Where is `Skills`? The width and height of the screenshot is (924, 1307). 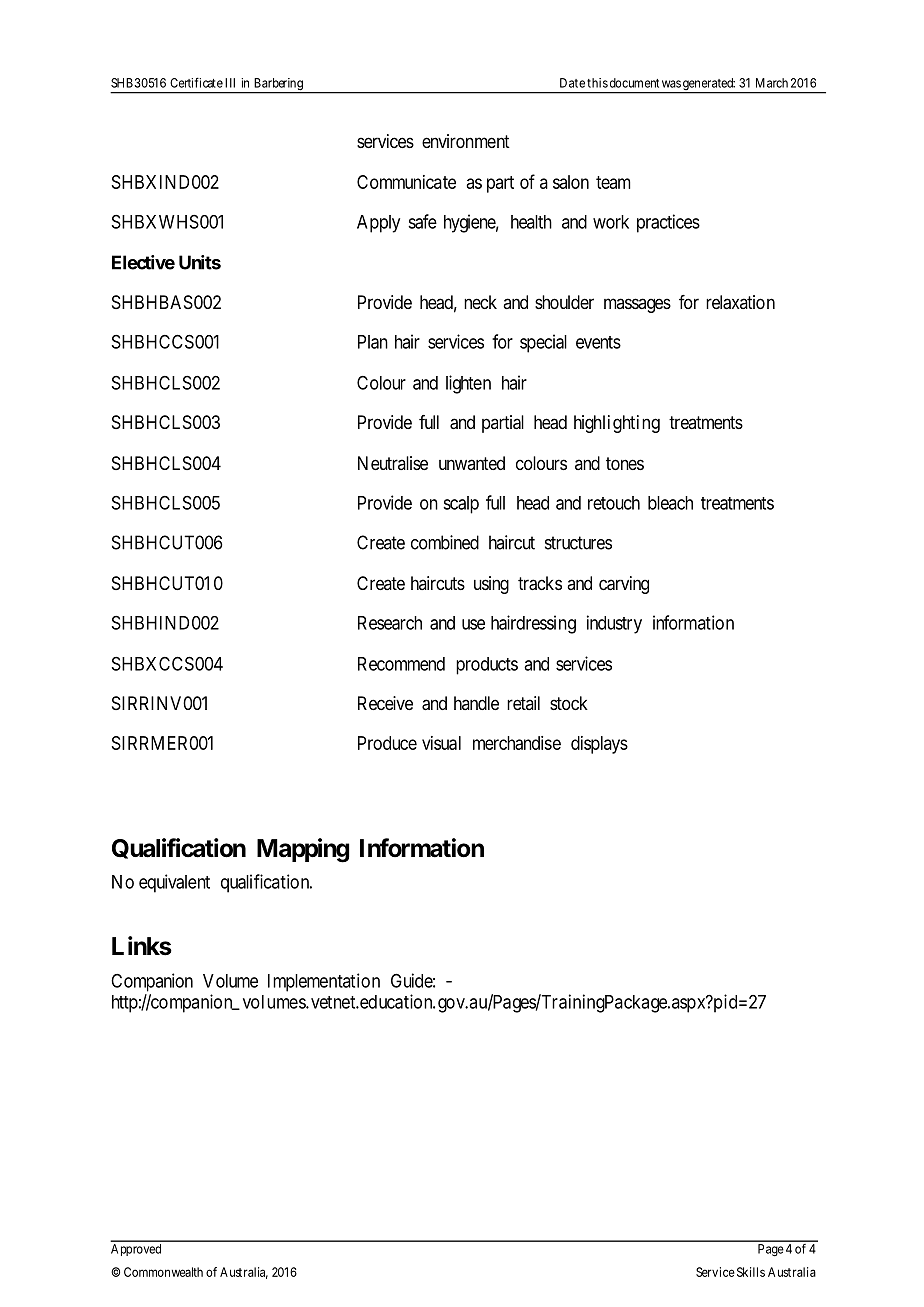 Skills is located at coordinates (751, 1272).
